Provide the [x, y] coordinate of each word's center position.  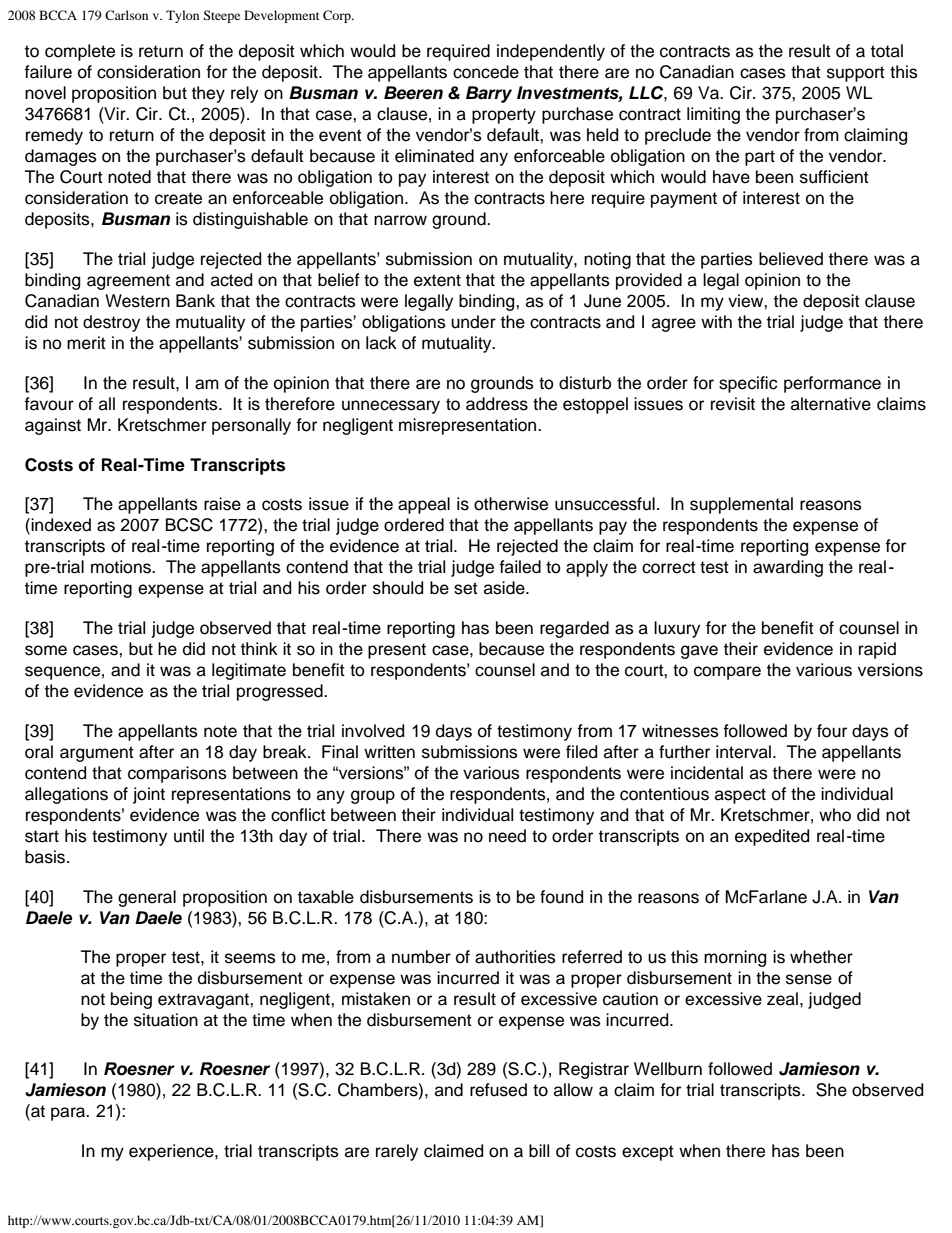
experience [172, 1152]
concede [486, 72]
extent [437, 280]
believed [791, 259]
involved [373, 731]
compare [727, 673]
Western [137, 301]
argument [97, 754]
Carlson [126, 15]
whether [821, 957]
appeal [424, 505]
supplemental [741, 505]
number [421, 957]
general [147, 898]
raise [222, 504]
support [856, 74]
